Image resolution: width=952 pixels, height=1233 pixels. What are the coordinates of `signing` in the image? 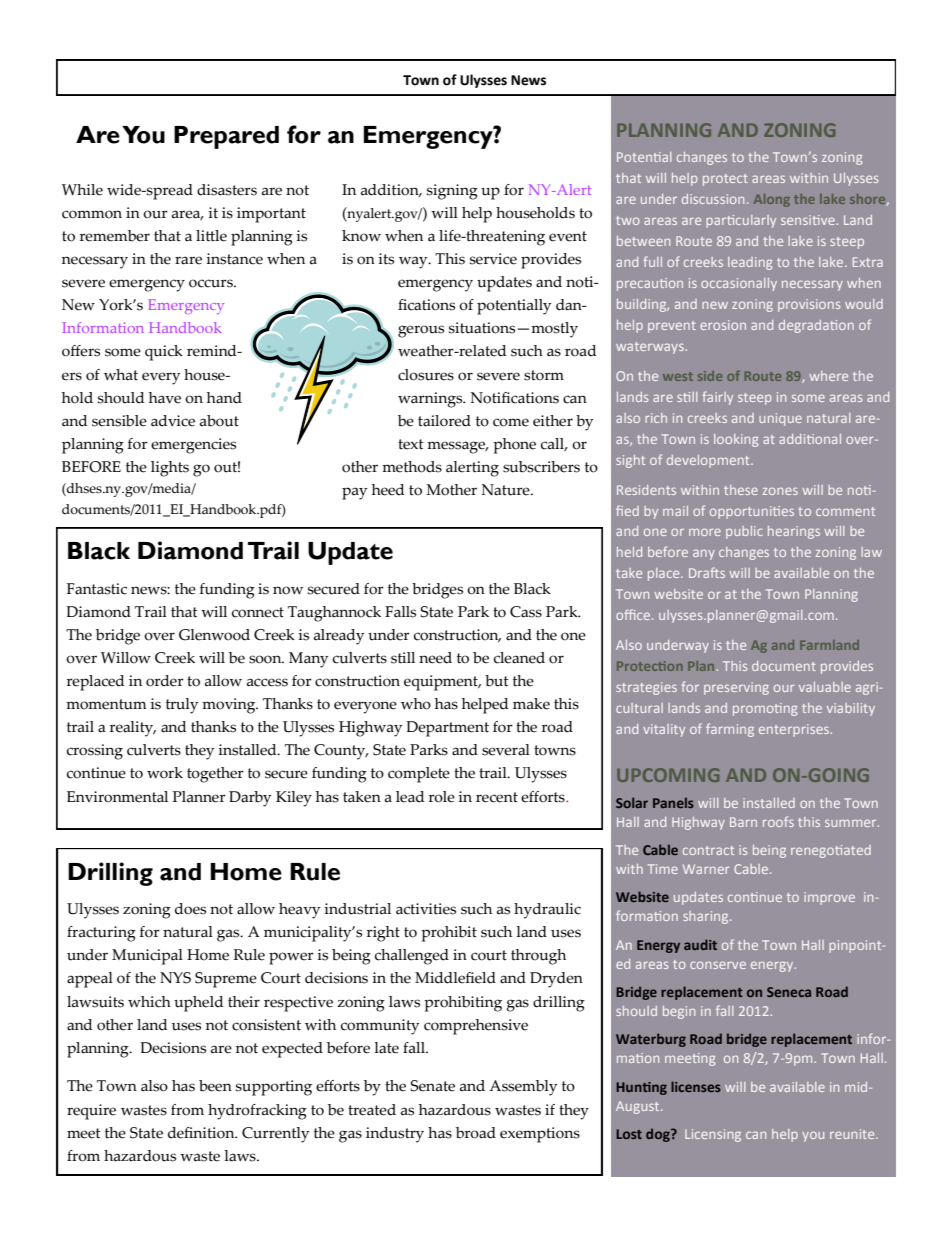 It's located at (452, 192).
